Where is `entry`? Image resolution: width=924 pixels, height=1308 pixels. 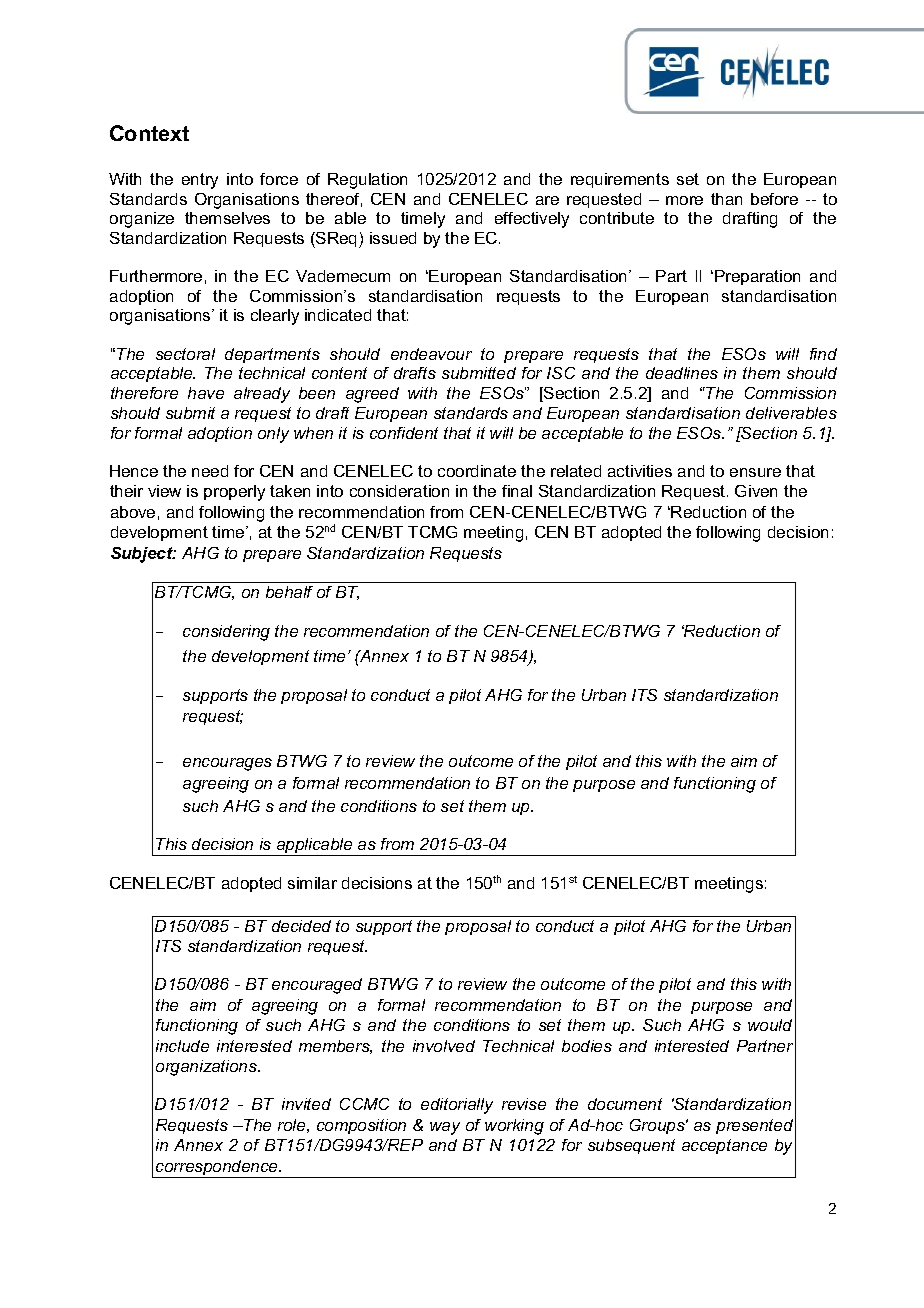 entry is located at coordinates (200, 181).
